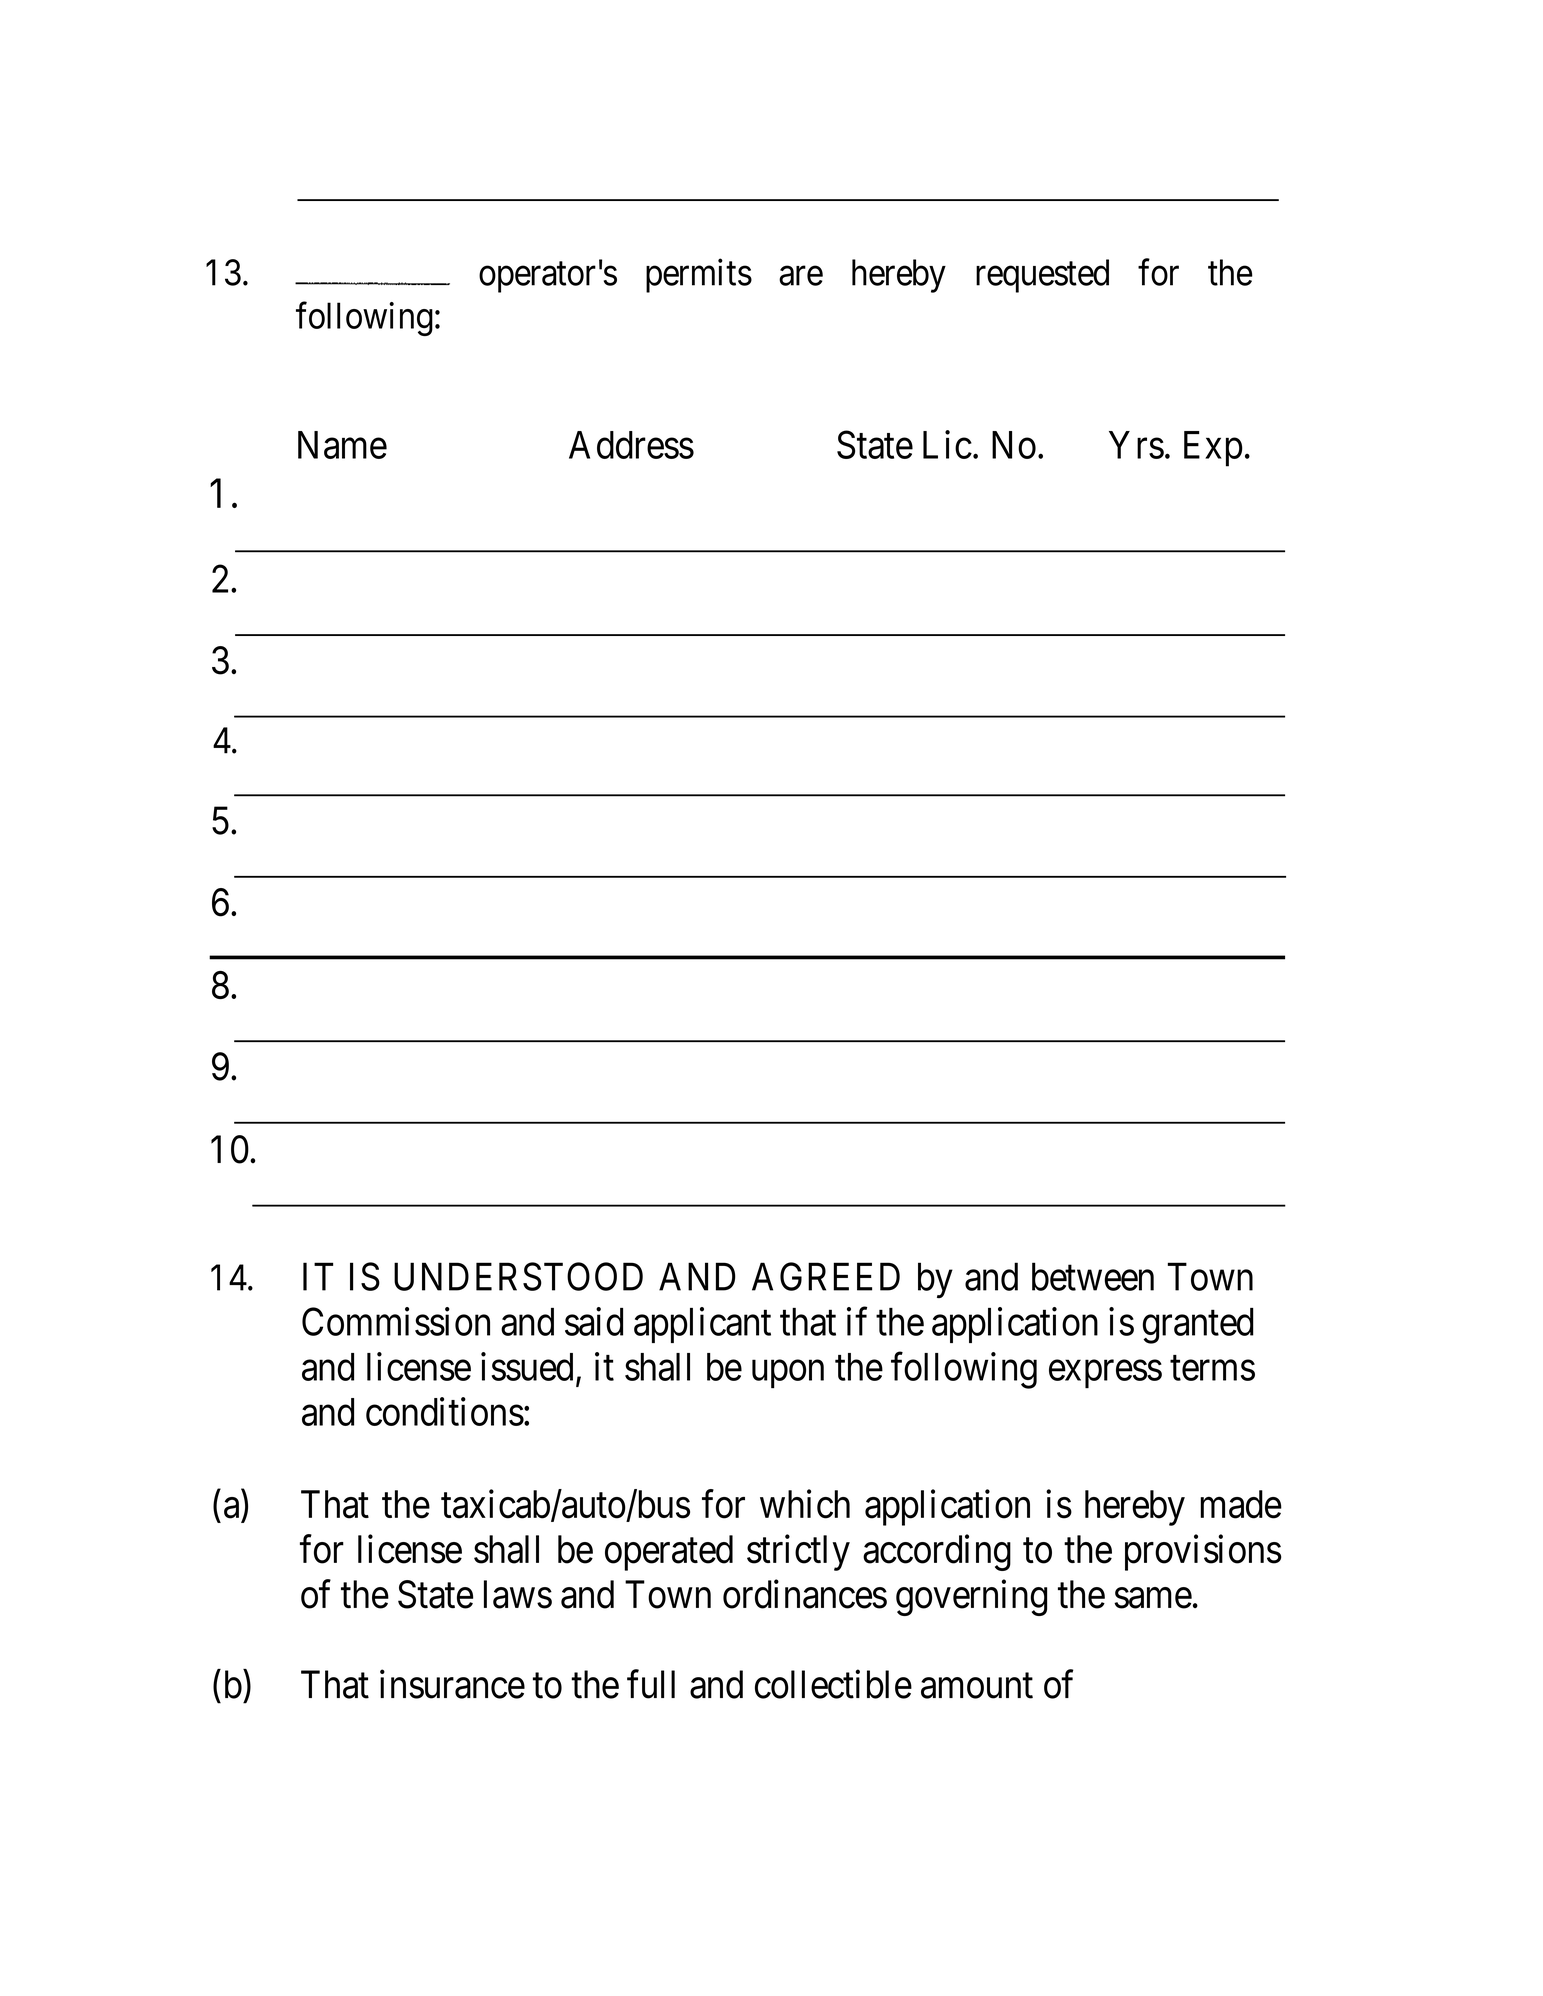 The height and width of the screenshot is (1996, 1543). What do you see at coordinates (651, 1684) in the screenshot?
I see `full` at bounding box center [651, 1684].
